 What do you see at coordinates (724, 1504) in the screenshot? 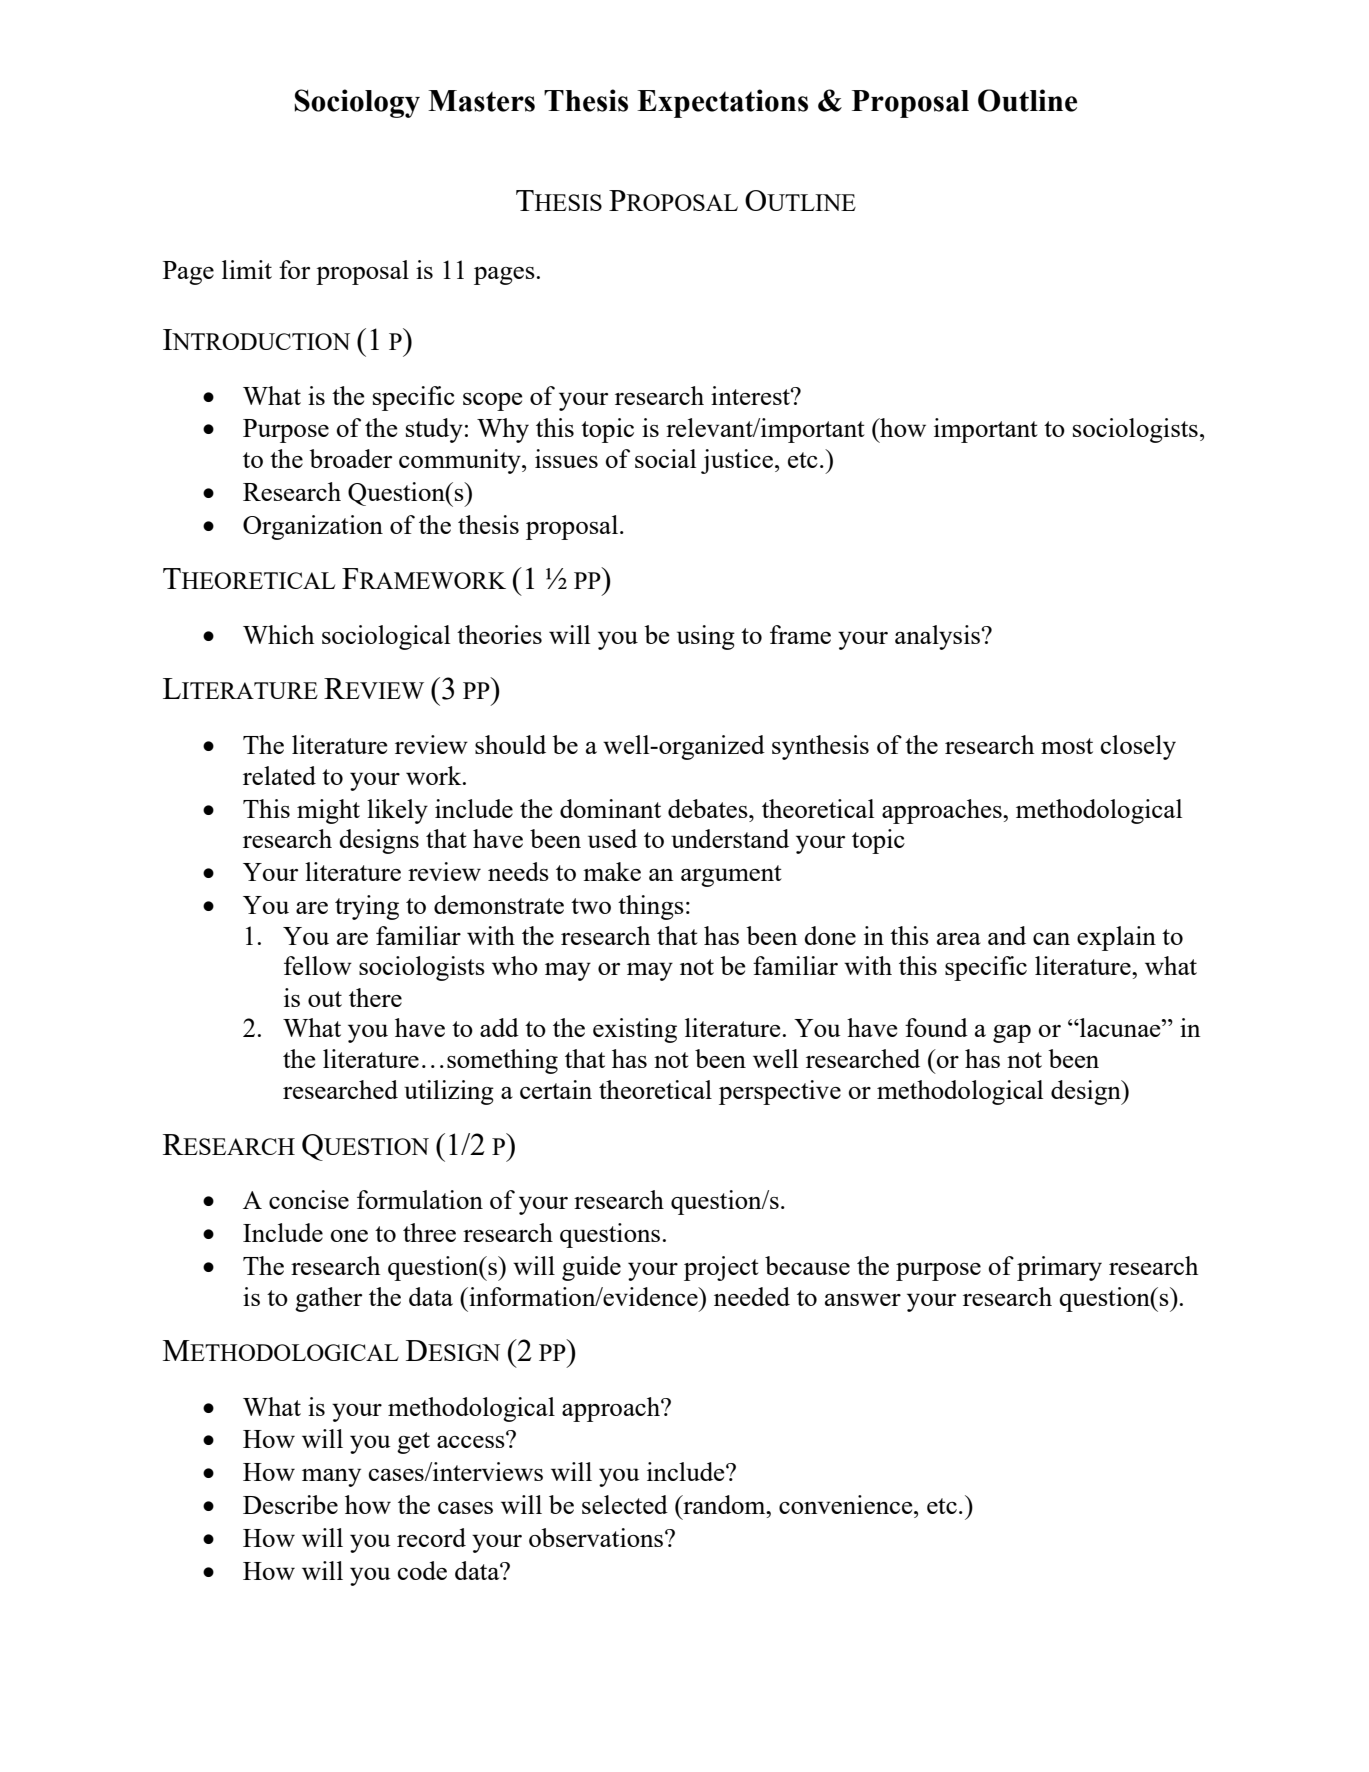
I see `random` at bounding box center [724, 1504].
